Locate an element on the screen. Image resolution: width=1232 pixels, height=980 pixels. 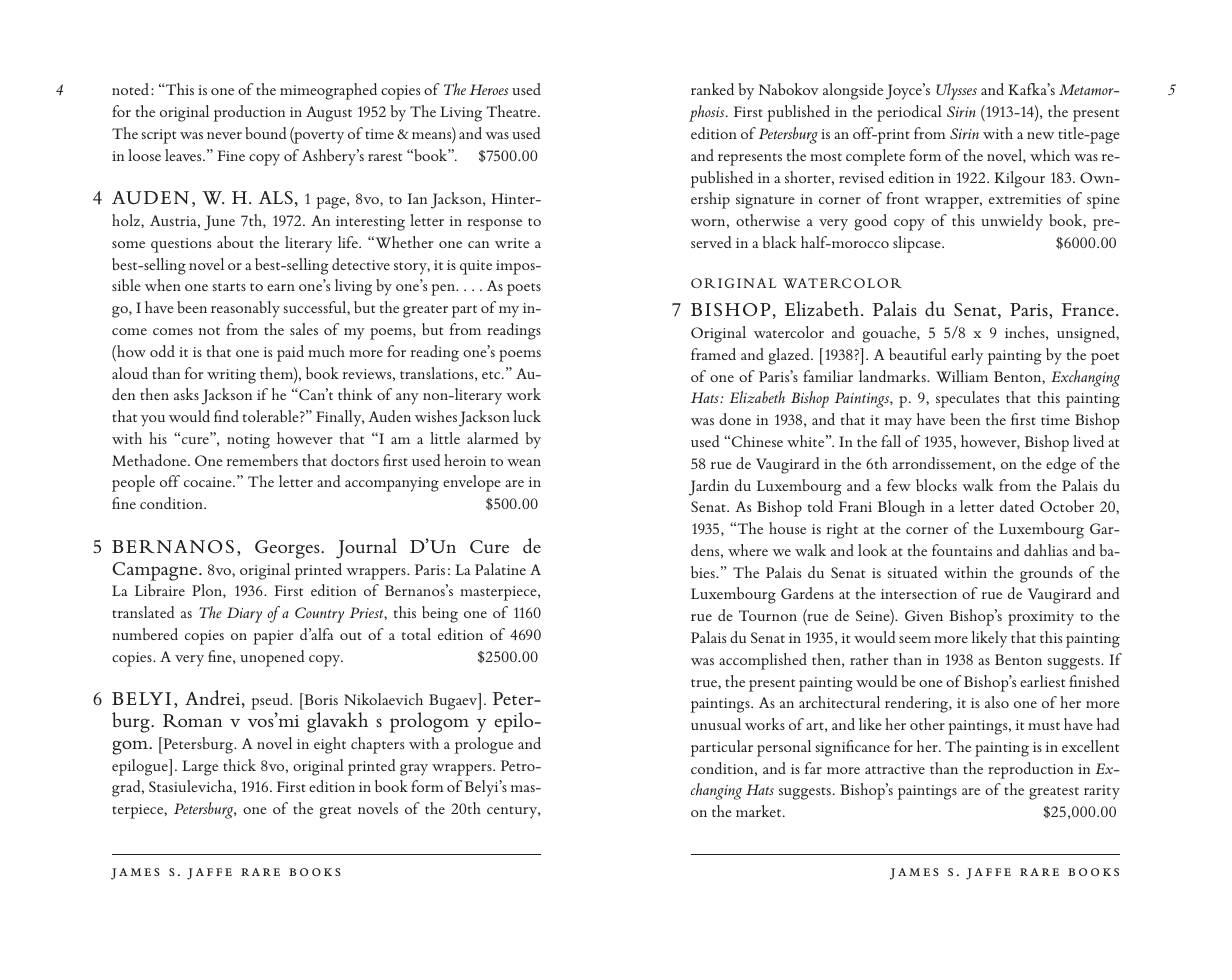
Ulysses is located at coordinates (956, 91).
